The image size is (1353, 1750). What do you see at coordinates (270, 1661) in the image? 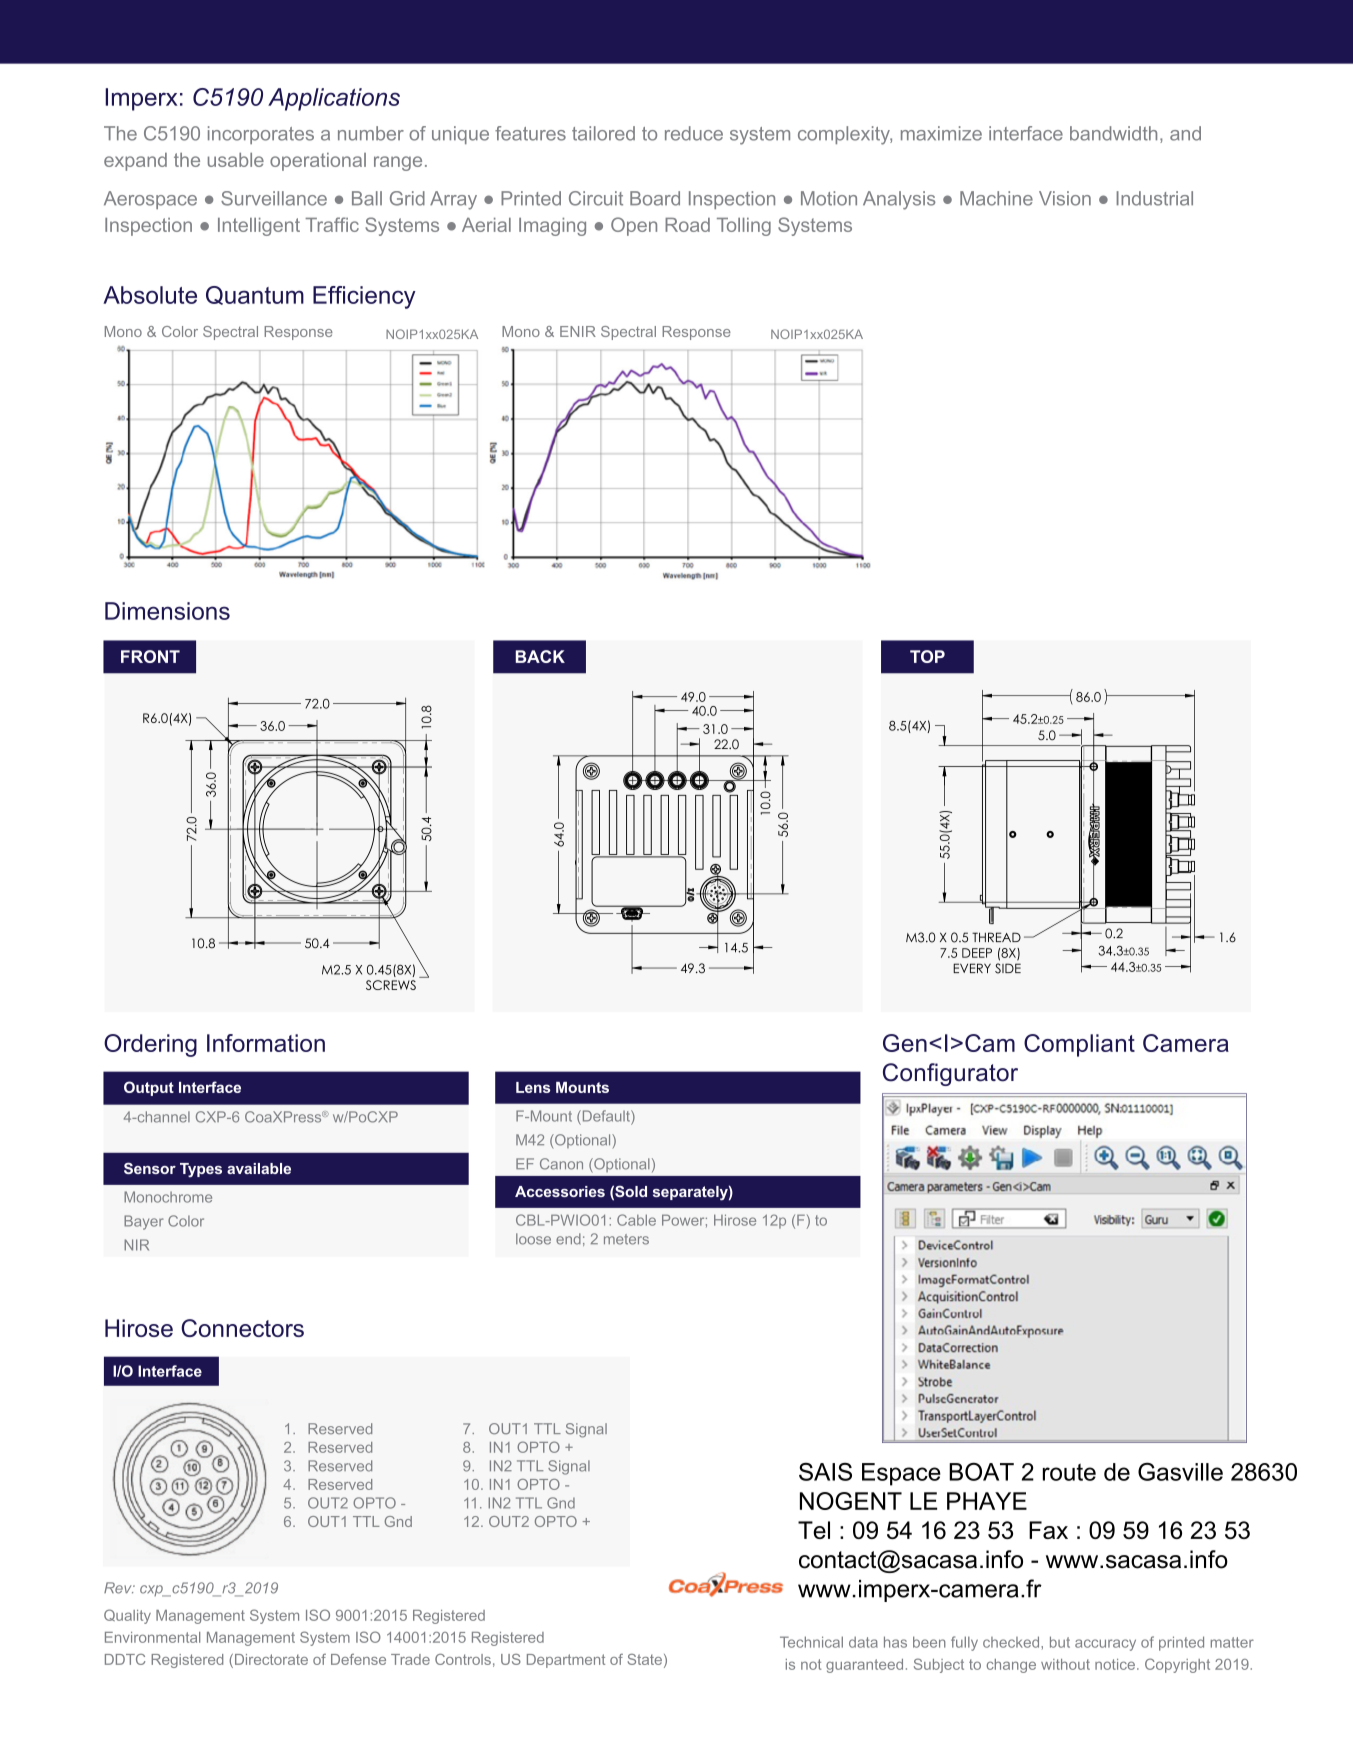
I see `Directorate` at bounding box center [270, 1661].
